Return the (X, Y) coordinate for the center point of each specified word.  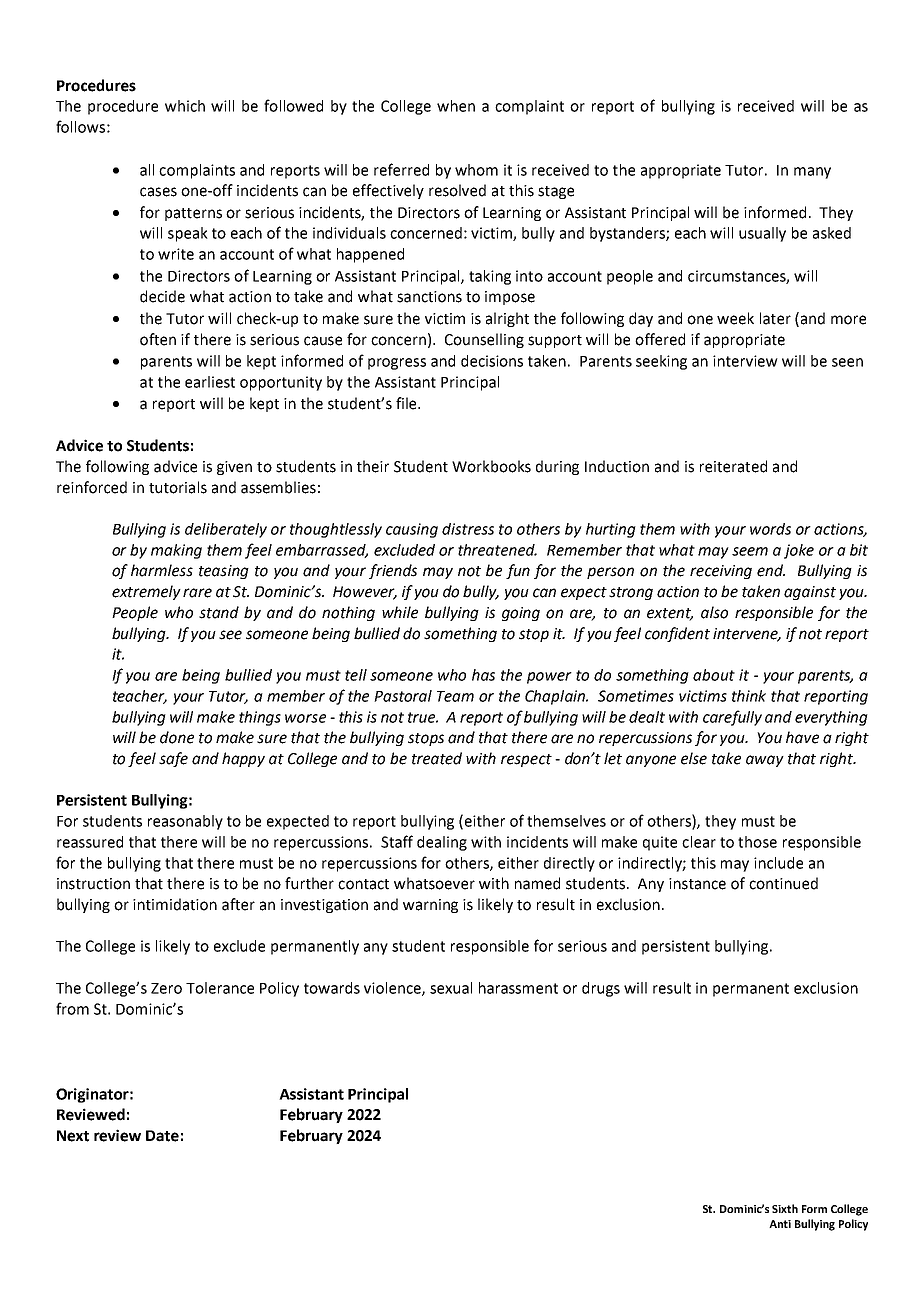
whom (476, 170)
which (185, 106)
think (749, 696)
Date (162, 1136)
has (483, 675)
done (177, 737)
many (812, 173)
